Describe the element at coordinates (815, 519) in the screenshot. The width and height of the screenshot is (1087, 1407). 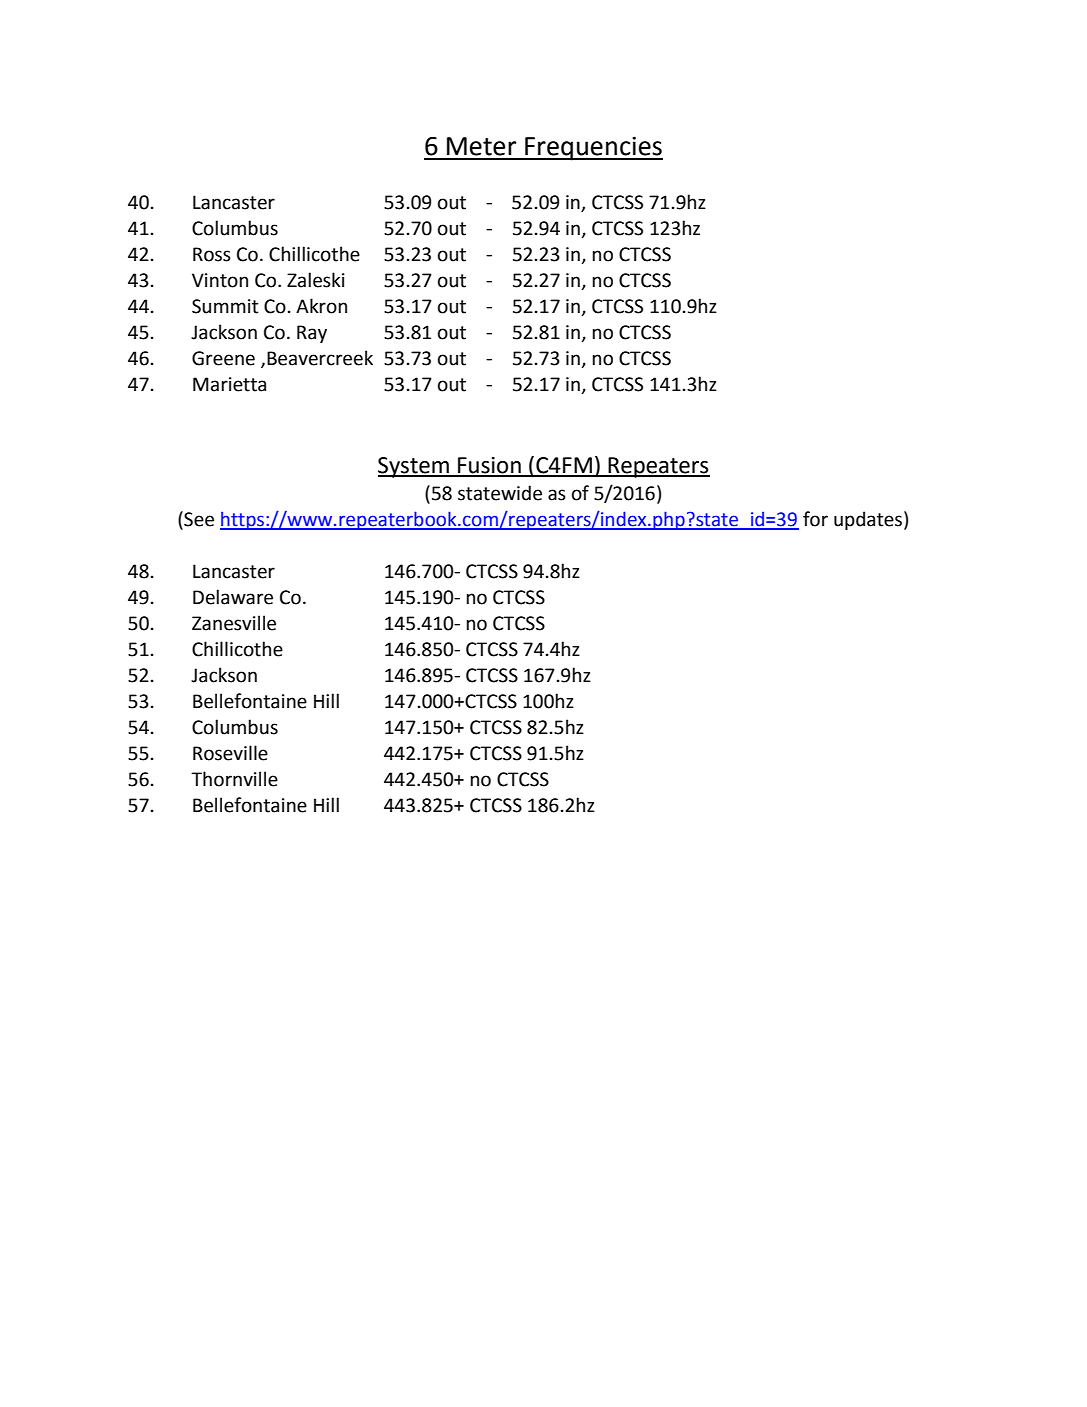
I see `for` at that location.
